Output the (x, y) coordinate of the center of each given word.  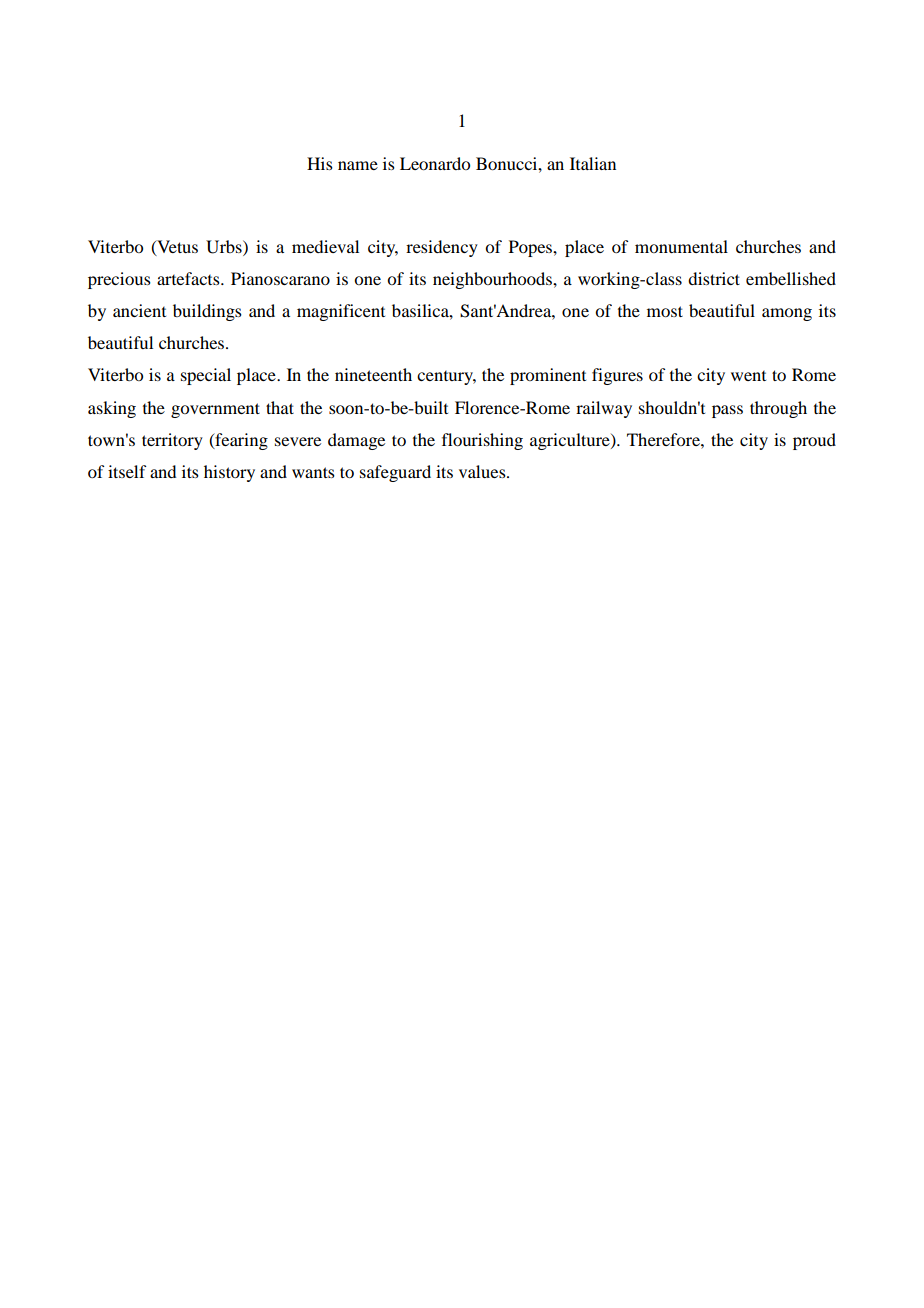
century (446, 378)
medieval (325, 246)
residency (442, 248)
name (358, 165)
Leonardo (435, 163)
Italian (593, 163)
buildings (207, 312)
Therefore (664, 439)
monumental (681, 246)
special (206, 376)
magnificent (341, 312)
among (787, 314)
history (229, 473)
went (748, 376)
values (483, 471)
